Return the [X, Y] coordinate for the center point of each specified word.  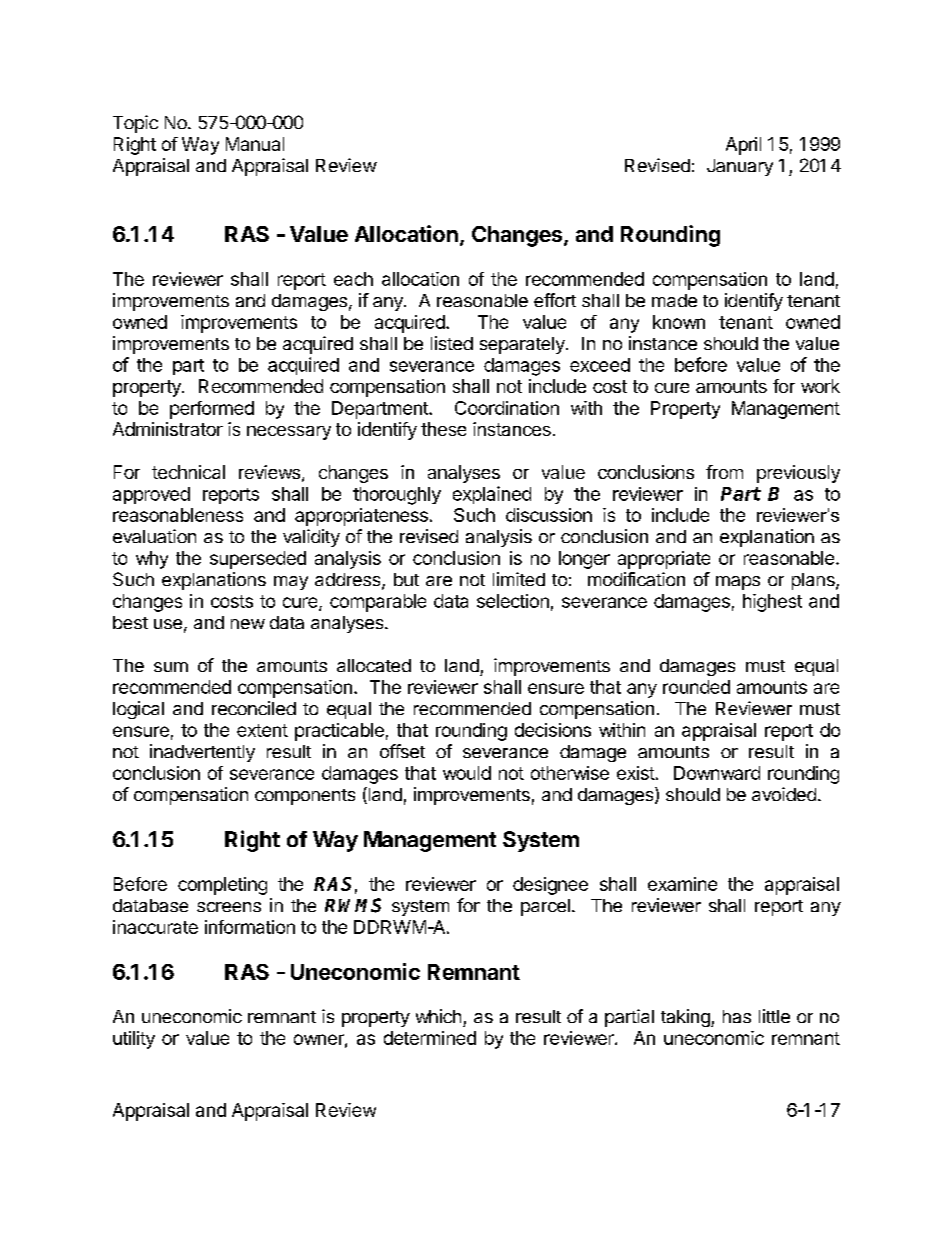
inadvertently [202, 753]
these [443, 429]
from [724, 472]
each [353, 279]
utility [134, 1040]
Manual [255, 144]
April [743, 146]
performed [212, 410]
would [467, 773]
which [438, 1016]
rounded [696, 687]
